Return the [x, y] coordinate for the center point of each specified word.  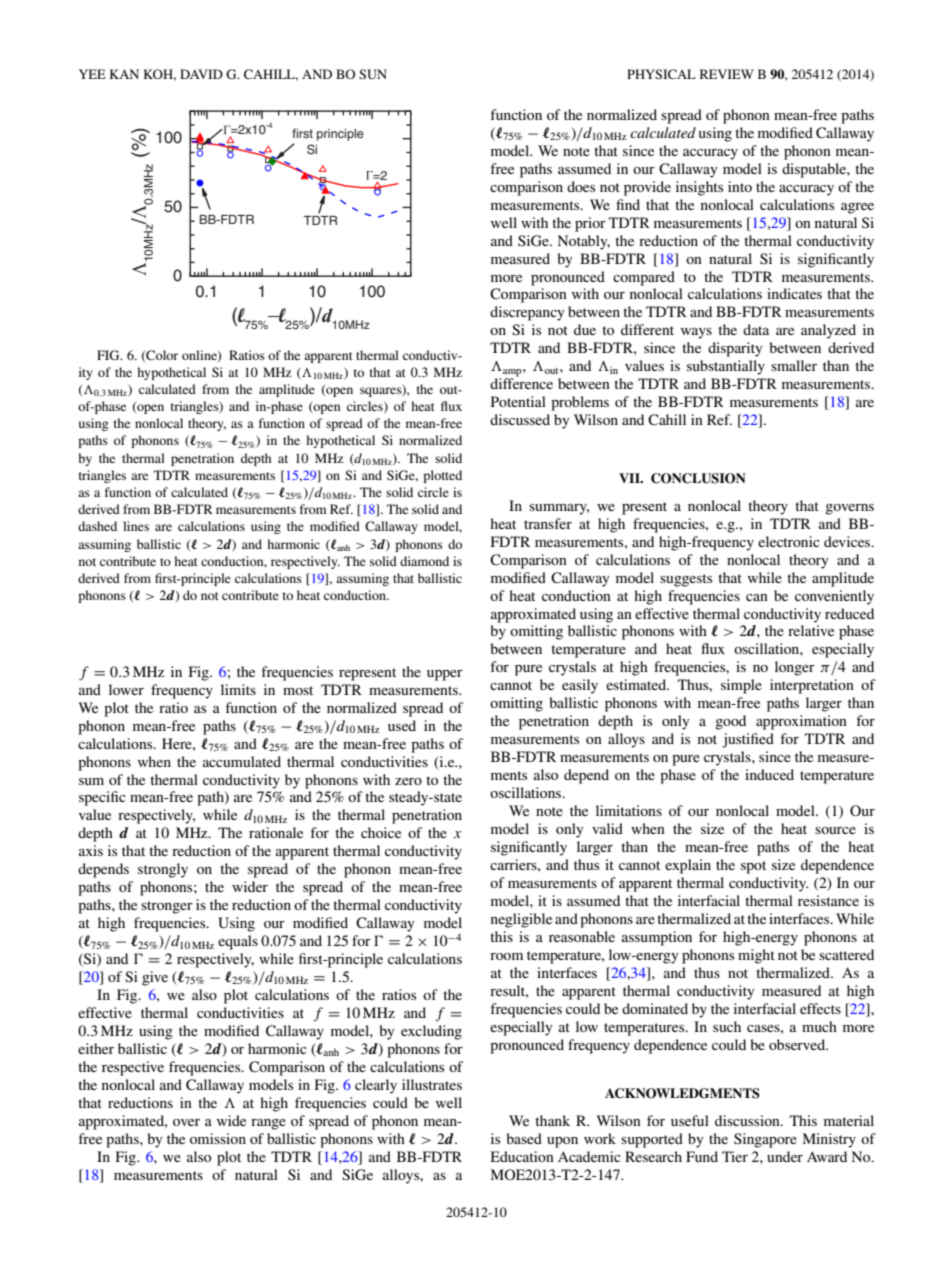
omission [218, 1138]
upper [445, 675]
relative [811, 630]
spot [753, 867]
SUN [373, 74]
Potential [518, 401]
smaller [794, 365]
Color [161, 356]
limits [238, 689]
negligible [521, 920]
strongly [163, 870]
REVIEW [727, 74]
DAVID [201, 74]
